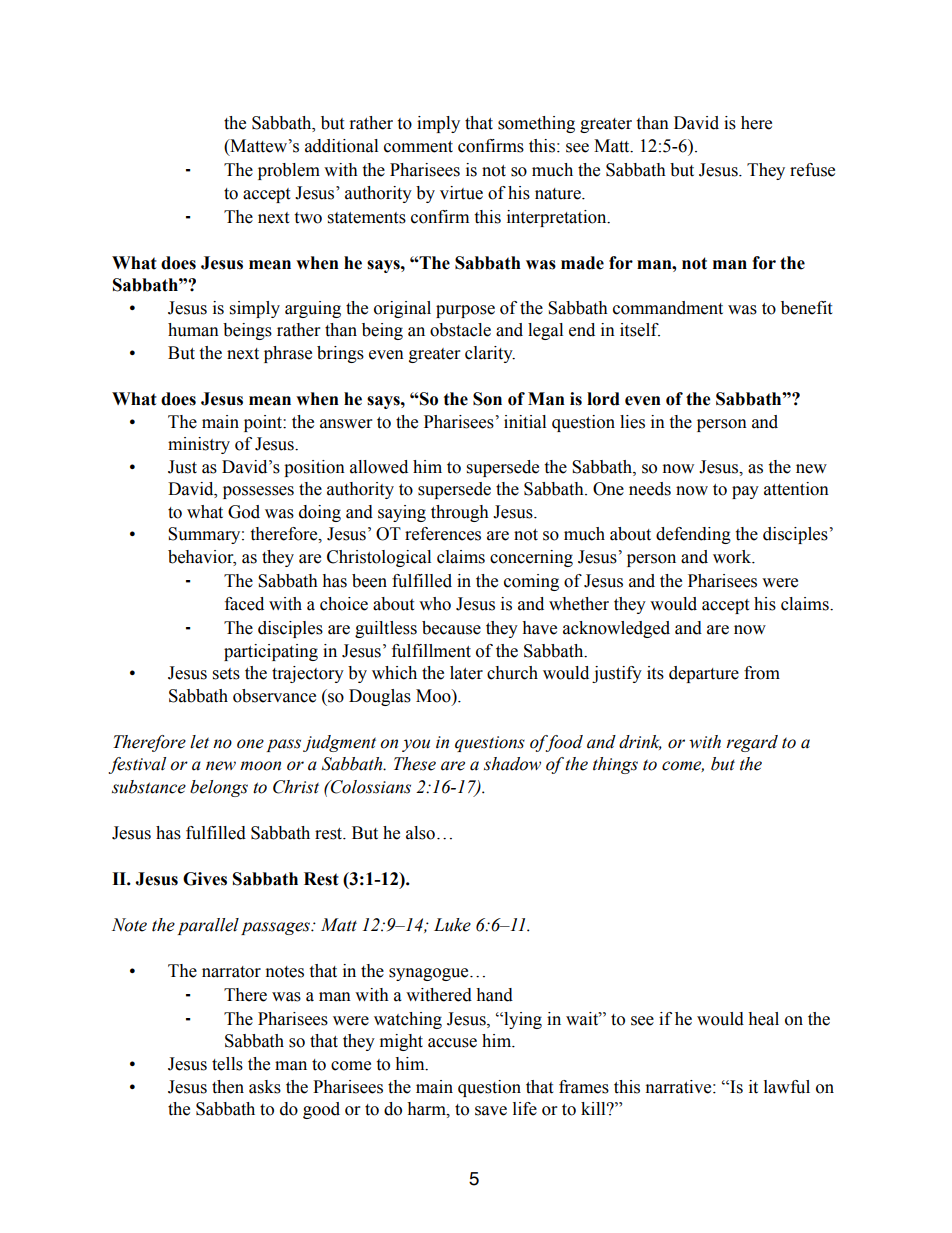  What do you see at coordinates (762, 673) in the document?
I see `from` at bounding box center [762, 673].
